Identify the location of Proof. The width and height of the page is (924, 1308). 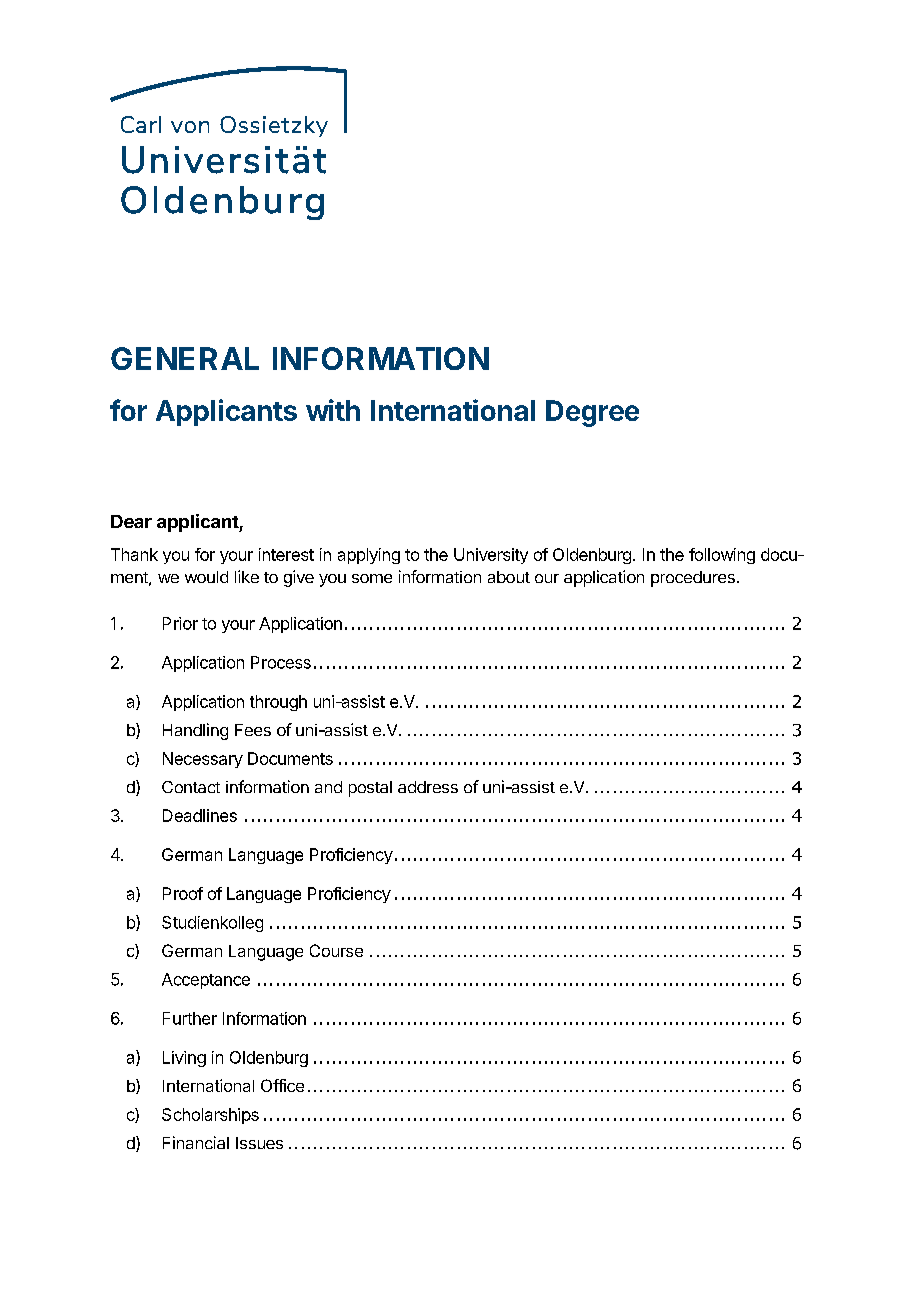
(183, 893).
